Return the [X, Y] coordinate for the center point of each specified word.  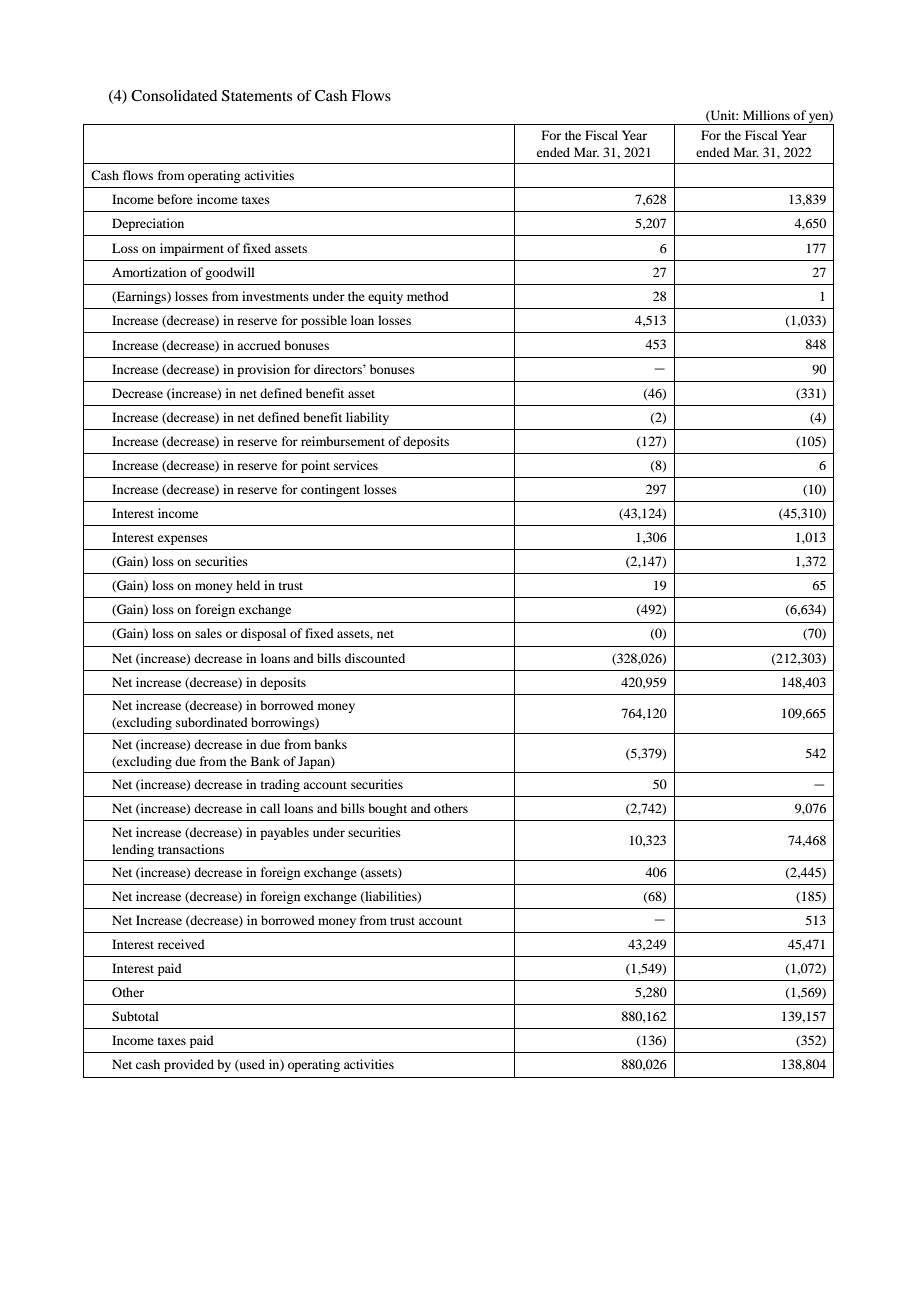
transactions [191, 849]
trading [280, 785]
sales [208, 633]
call [270, 808]
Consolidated [174, 96]
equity [385, 297]
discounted [375, 658]
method [428, 296]
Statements [257, 96]
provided [189, 1065]
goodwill [230, 273]
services [356, 465]
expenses [183, 540]
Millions [766, 115]
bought [387, 809]
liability [367, 418]
